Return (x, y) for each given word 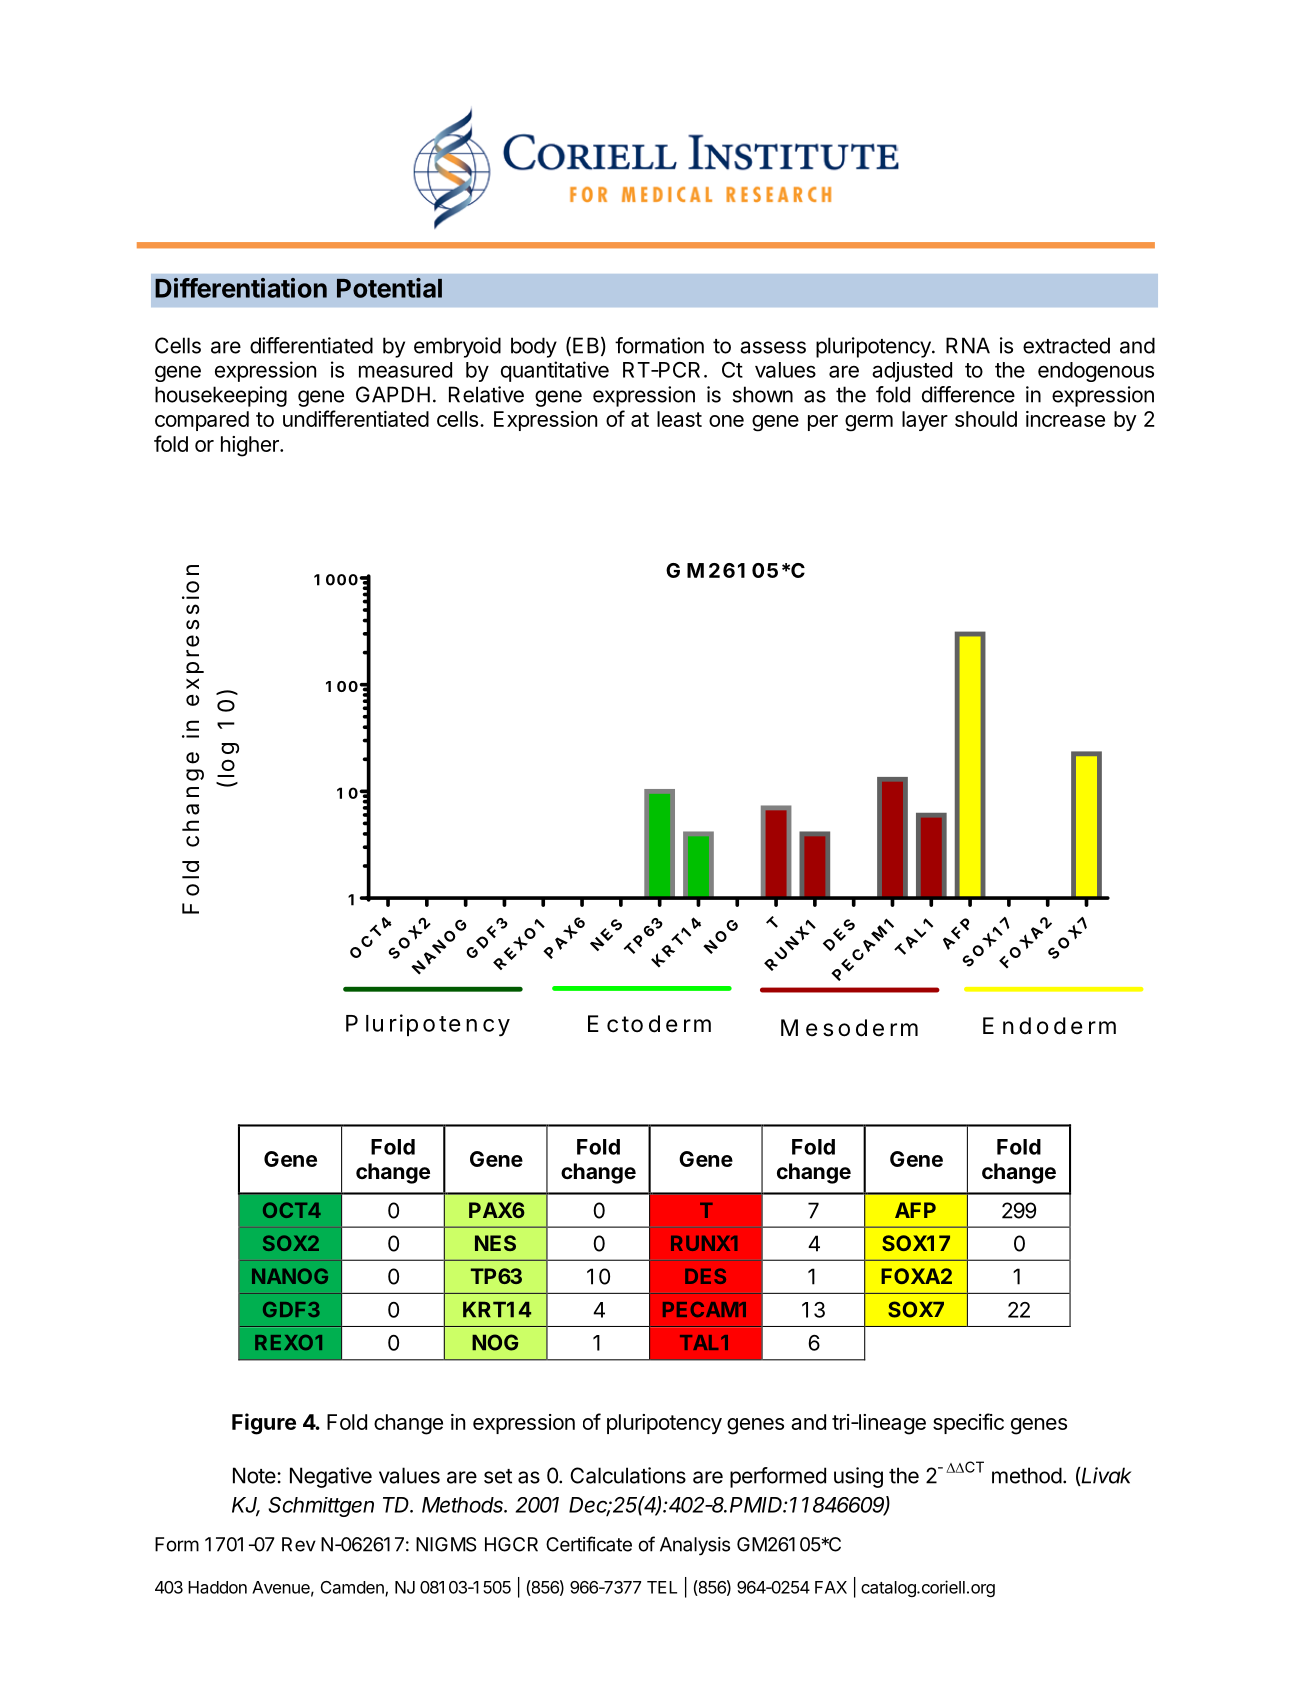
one (726, 421)
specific (968, 1423)
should (986, 419)
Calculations (628, 1475)
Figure (264, 1424)
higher (251, 446)
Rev (299, 1544)
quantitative (555, 371)
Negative (331, 1477)
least (679, 419)
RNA (968, 345)
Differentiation (241, 288)
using (858, 1477)
